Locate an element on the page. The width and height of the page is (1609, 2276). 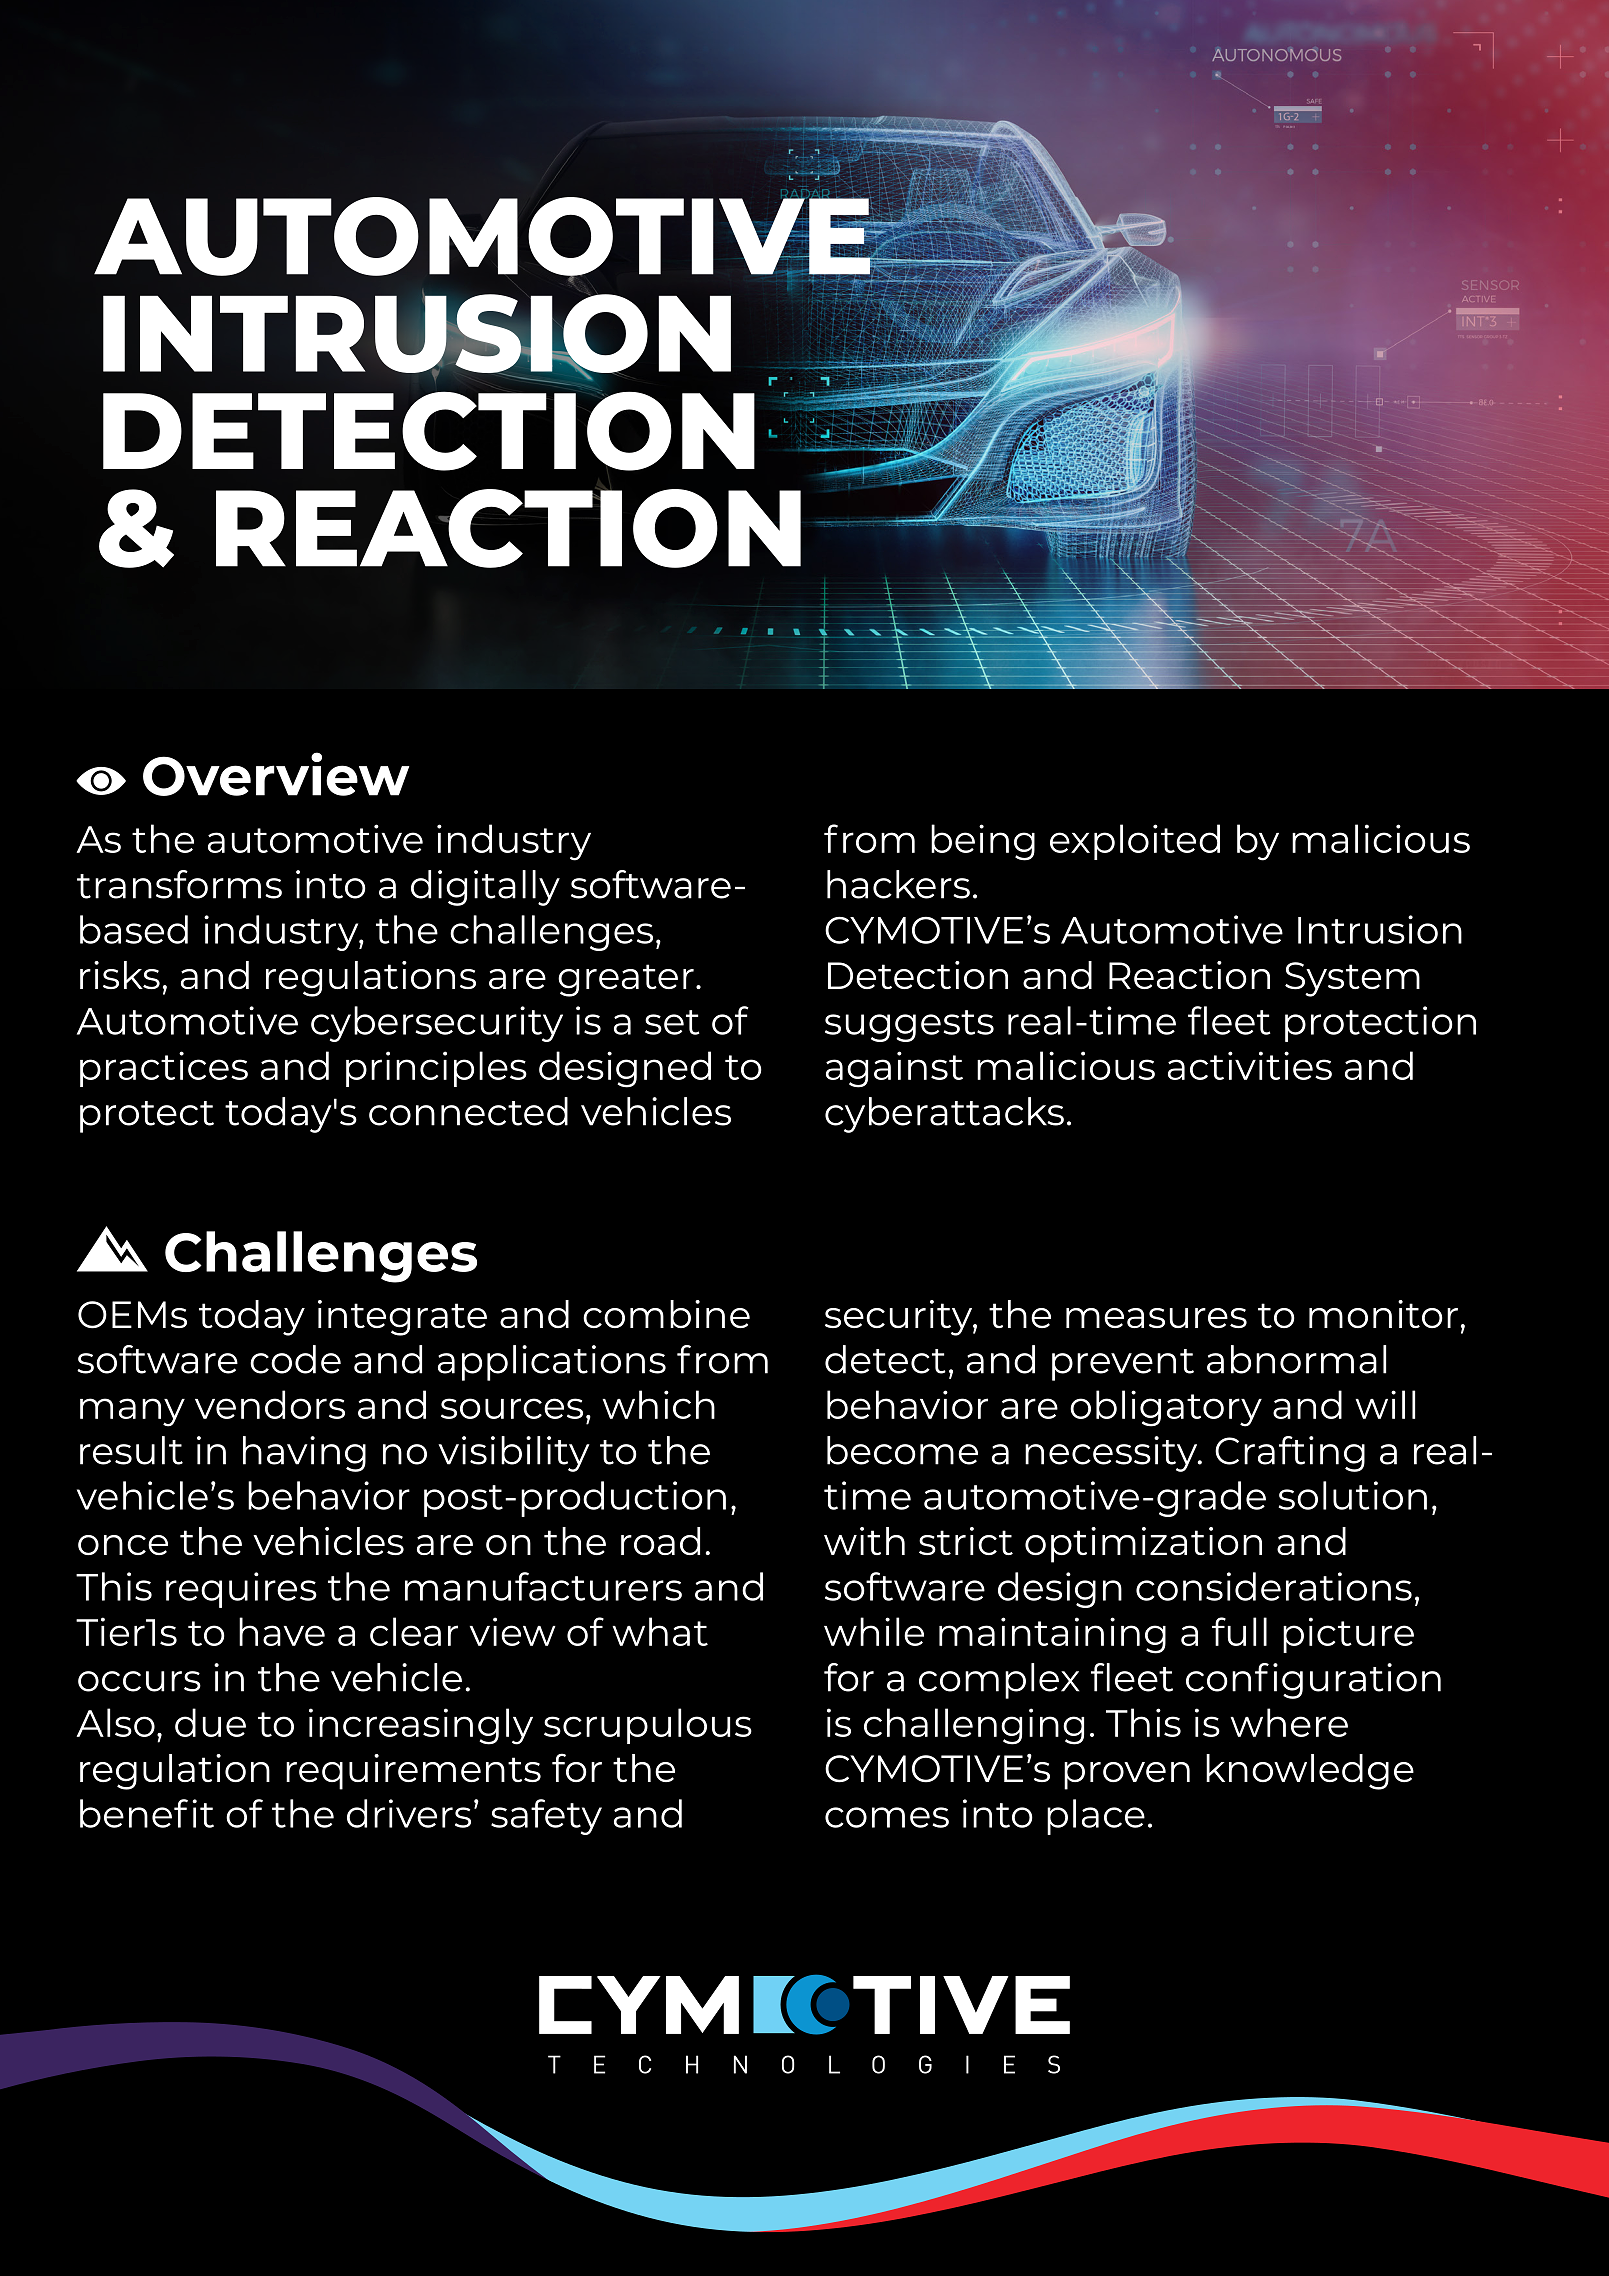
Crafting is located at coordinates (1290, 1454).
